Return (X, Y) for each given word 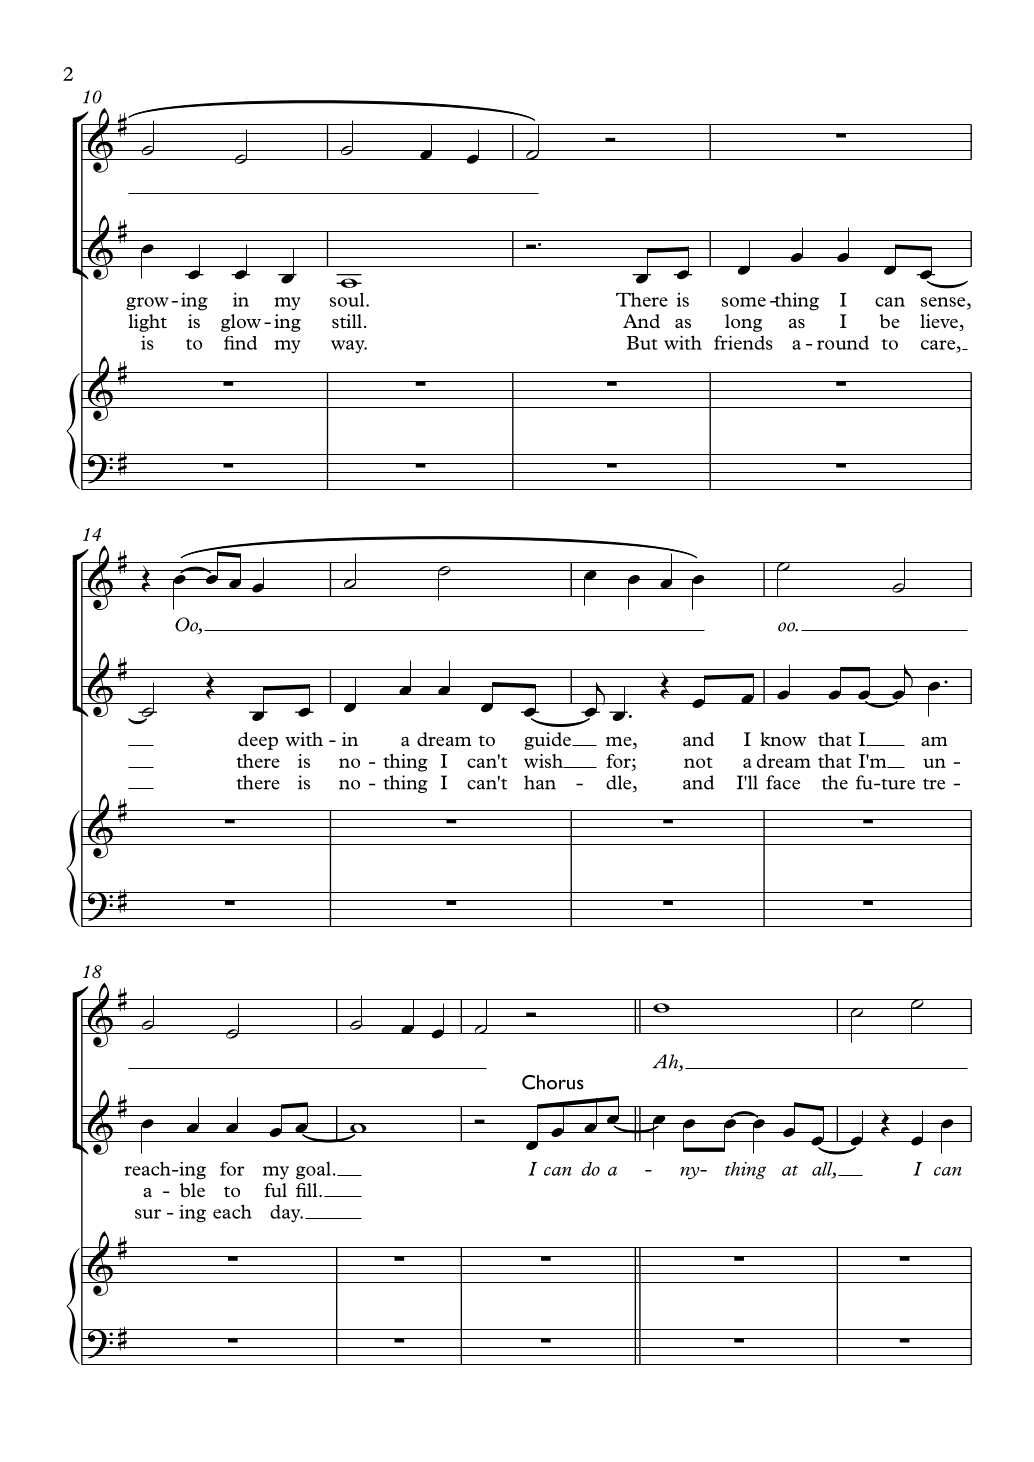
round (843, 343)
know (783, 739)
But (642, 343)
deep (258, 741)
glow (241, 323)
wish (544, 761)
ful (275, 1190)
